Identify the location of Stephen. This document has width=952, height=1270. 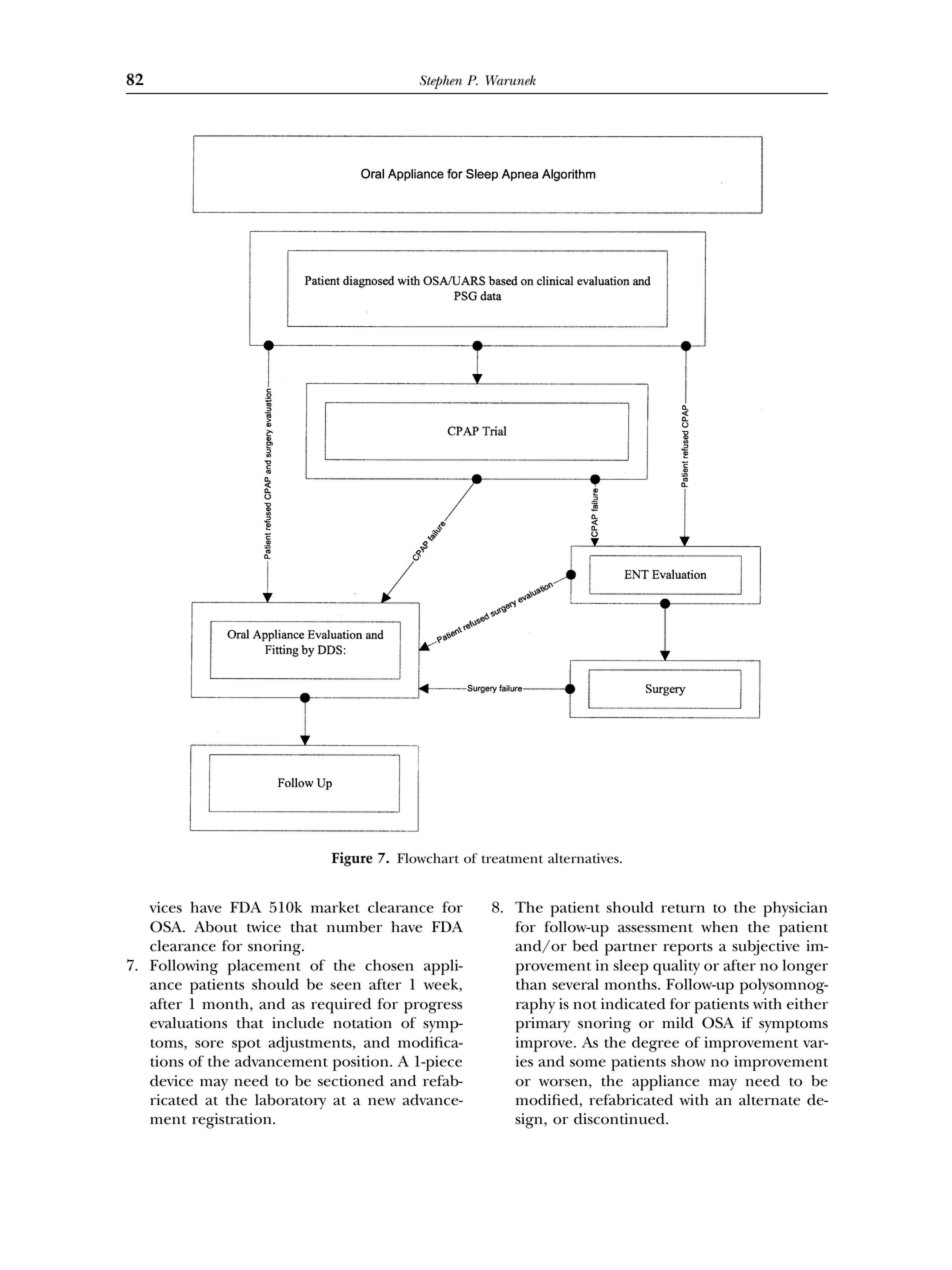
(441, 82).
